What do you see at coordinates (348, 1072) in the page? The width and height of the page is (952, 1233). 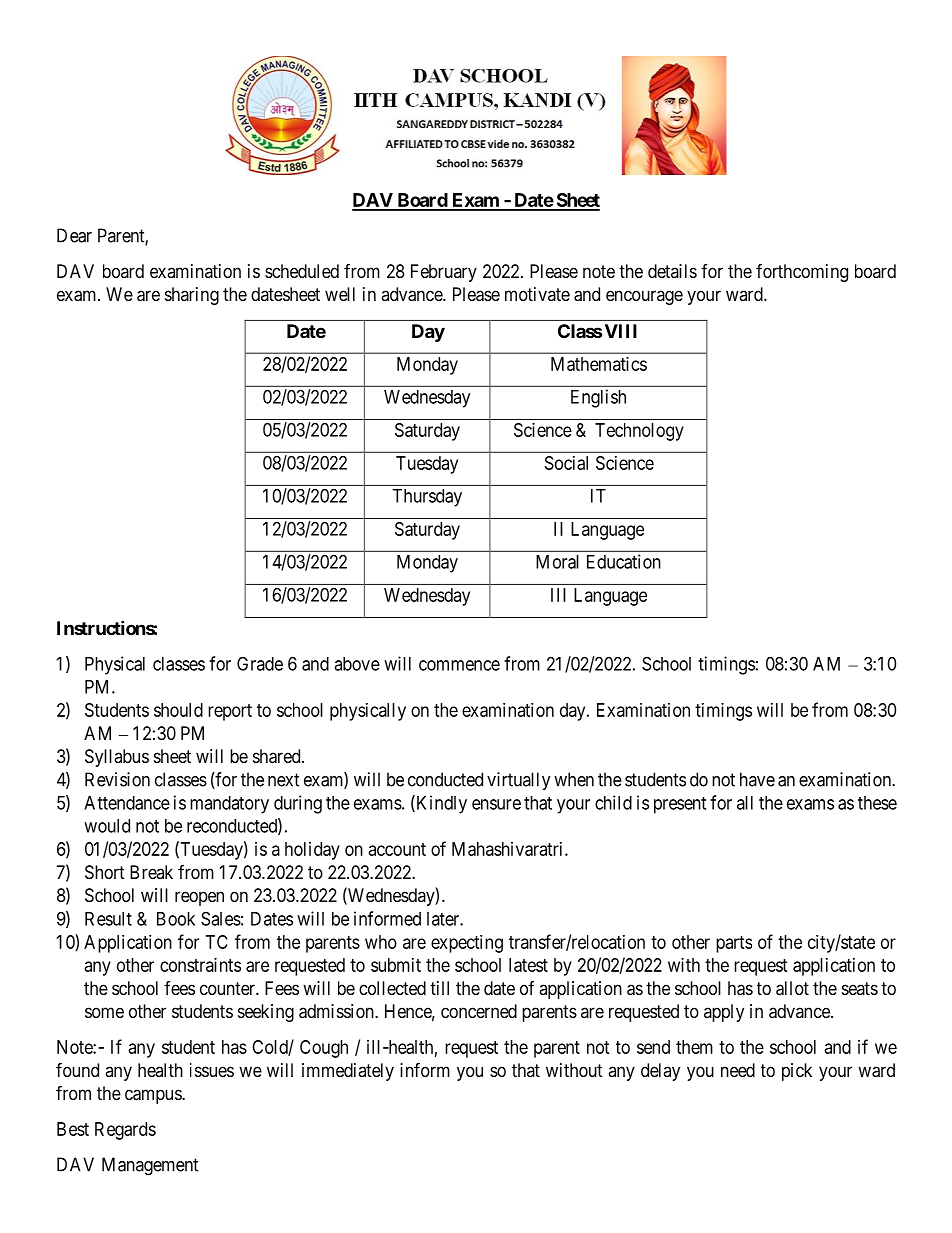 I see `immediately` at bounding box center [348, 1072].
